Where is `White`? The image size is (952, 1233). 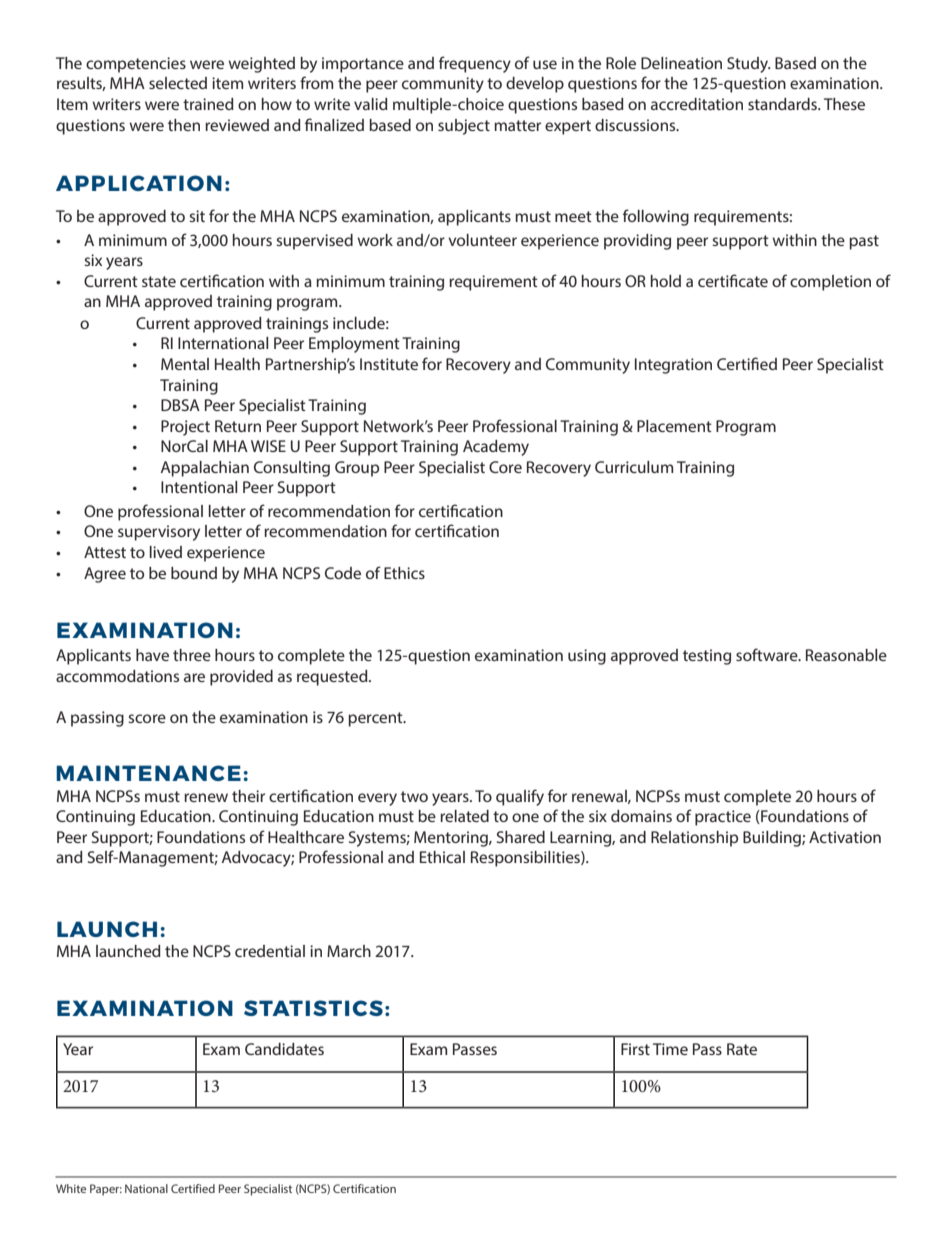 White is located at coordinates (71, 1188).
